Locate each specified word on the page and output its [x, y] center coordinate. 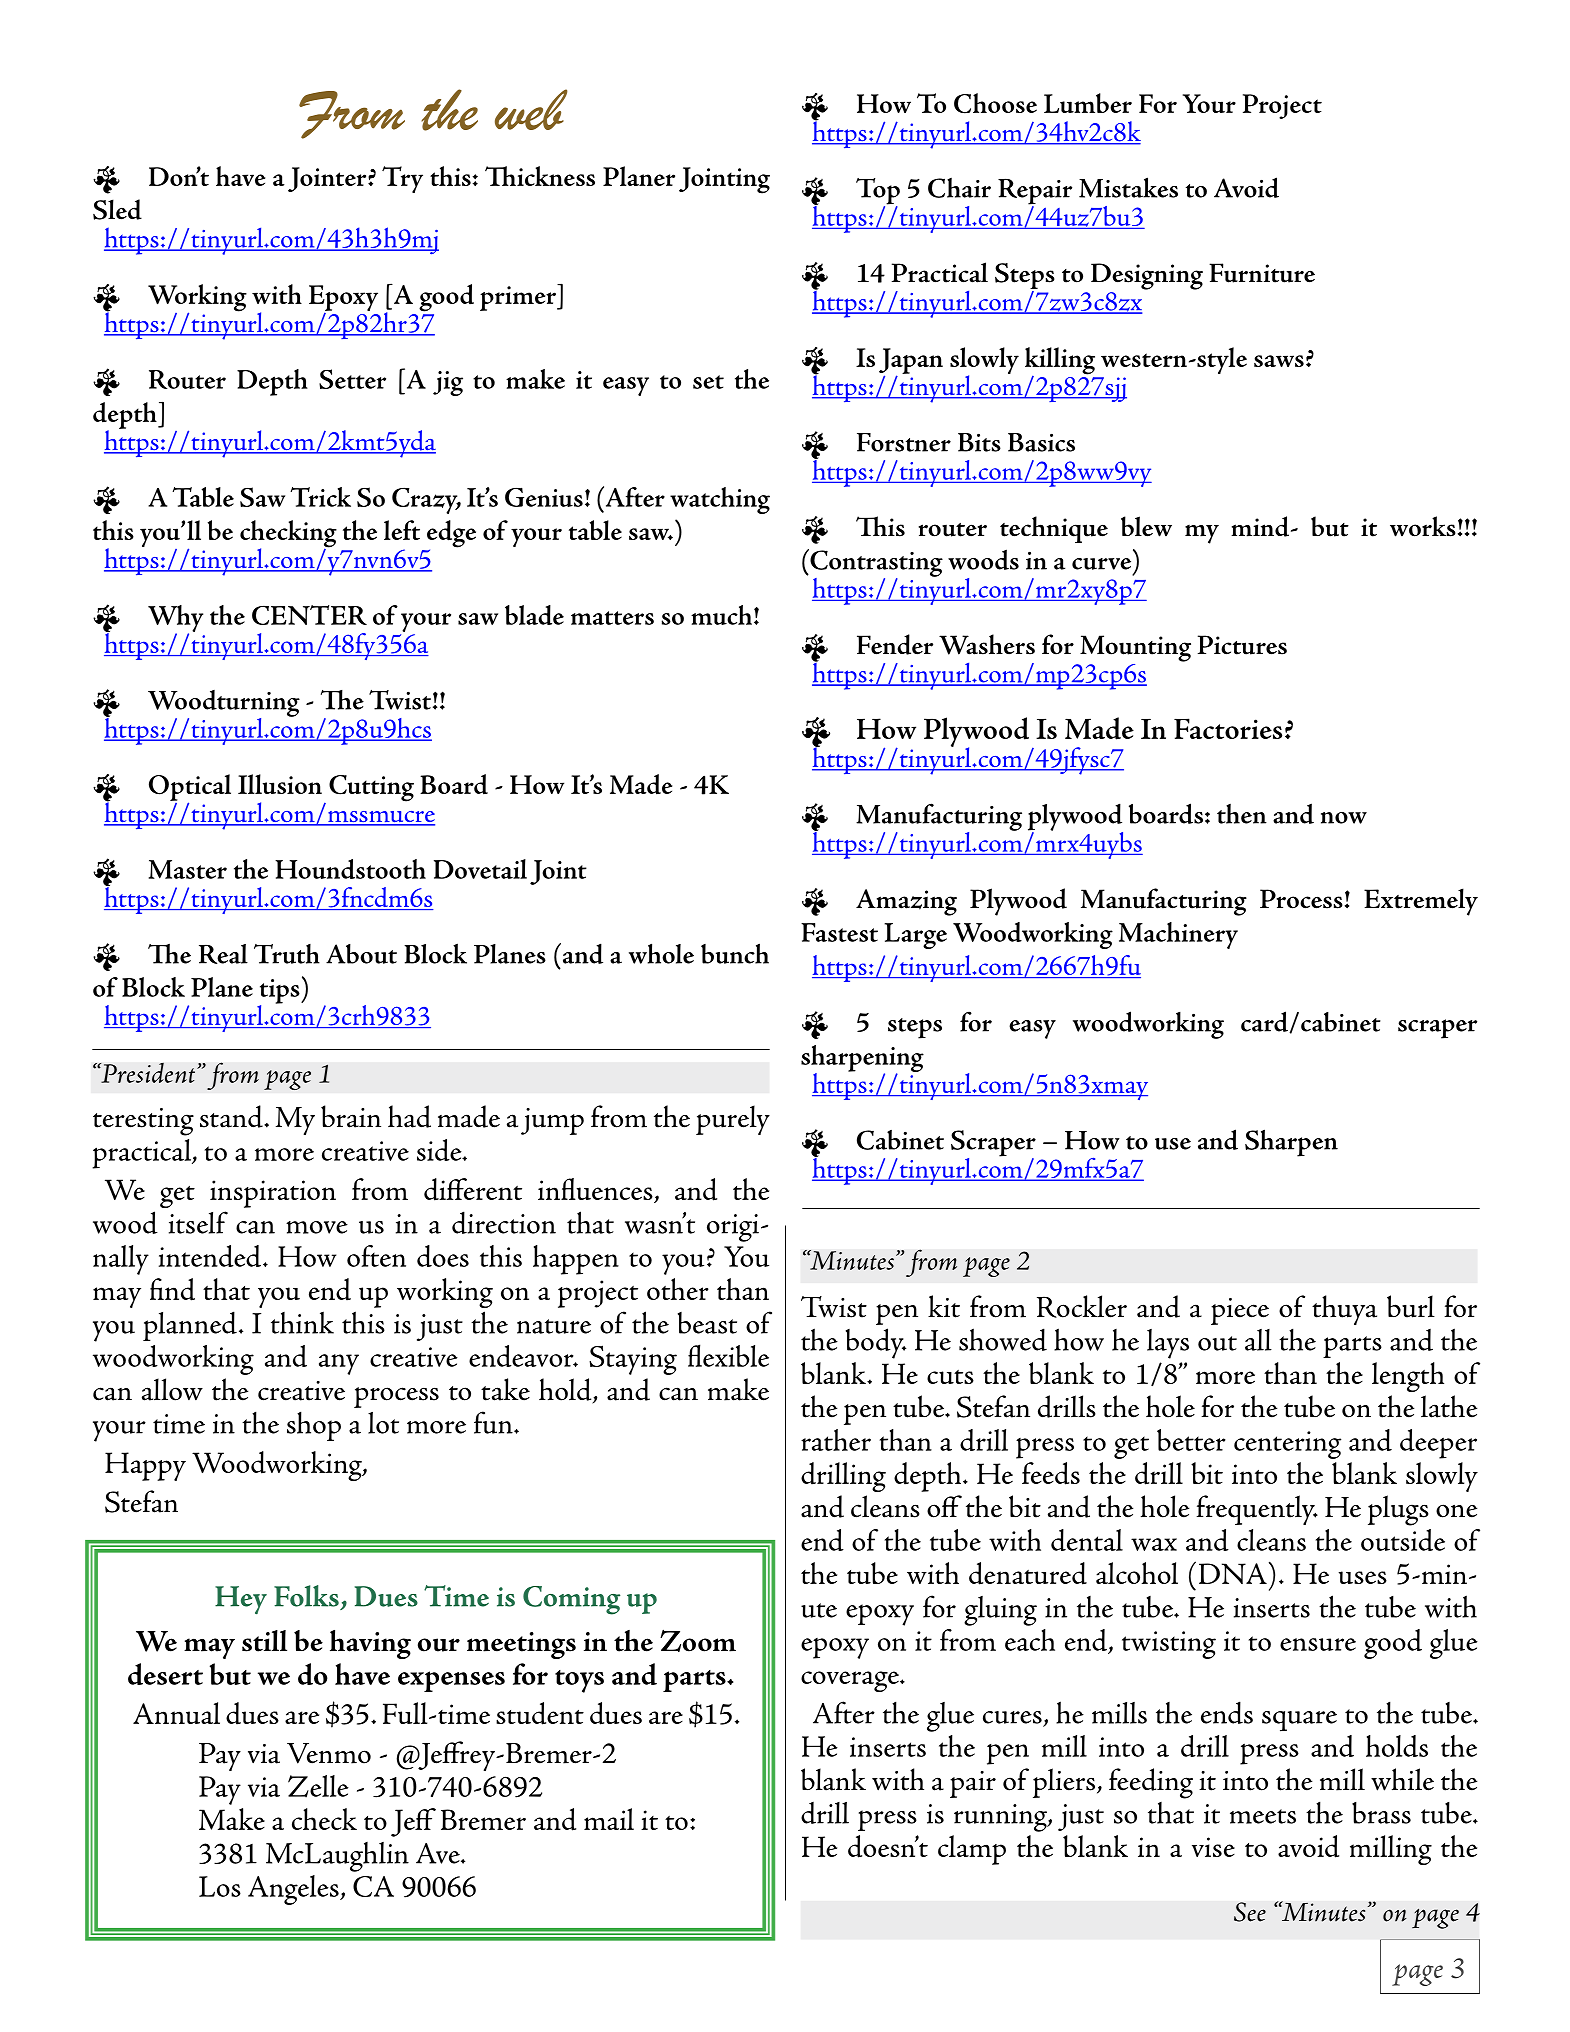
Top [878, 192]
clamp [972, 1850]
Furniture [1262, 273]
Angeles [294, 1890]
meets [1263, 1816]
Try [402, 179]
